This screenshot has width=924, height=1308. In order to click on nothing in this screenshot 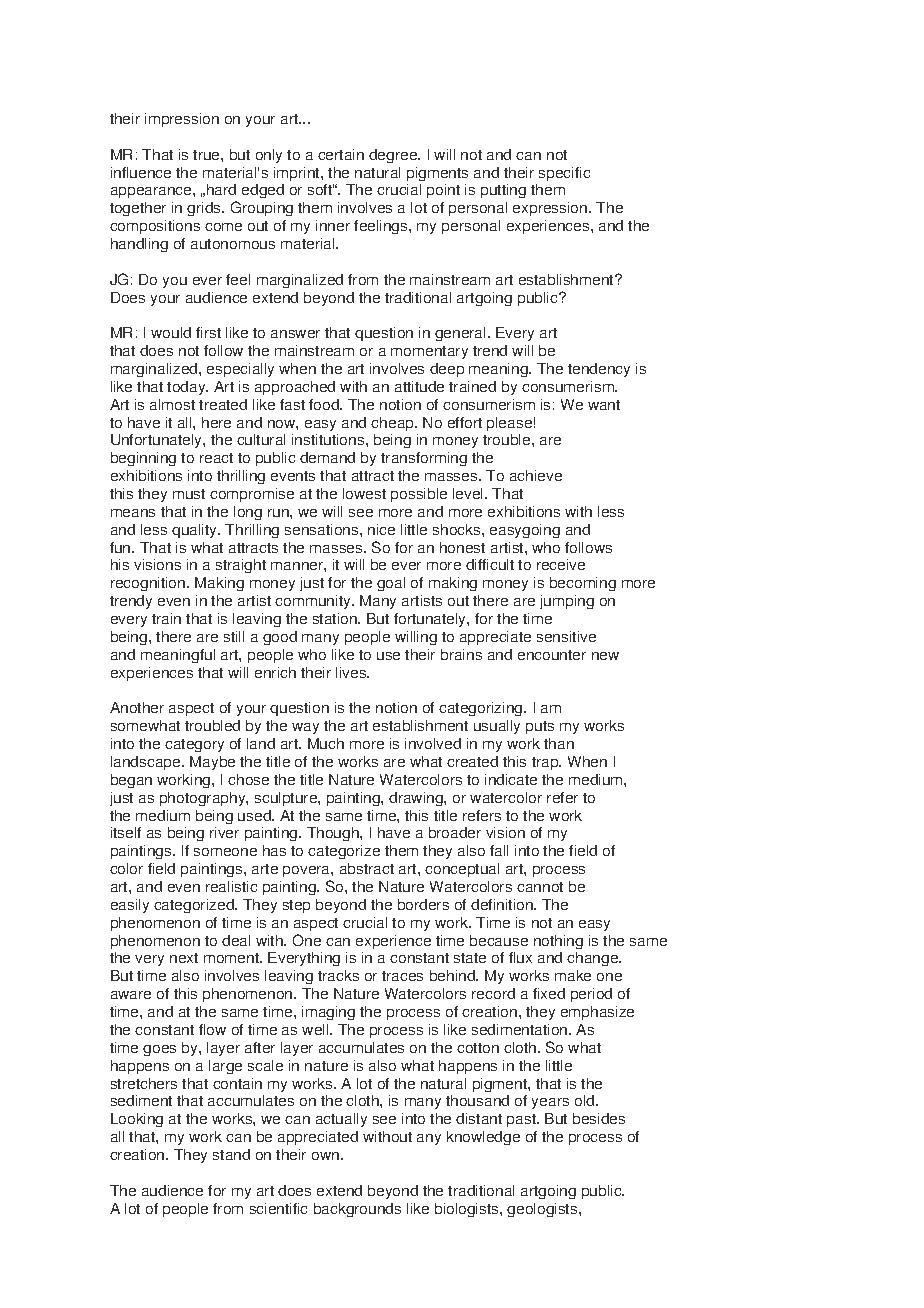, I will do `click(558, 942)`.
